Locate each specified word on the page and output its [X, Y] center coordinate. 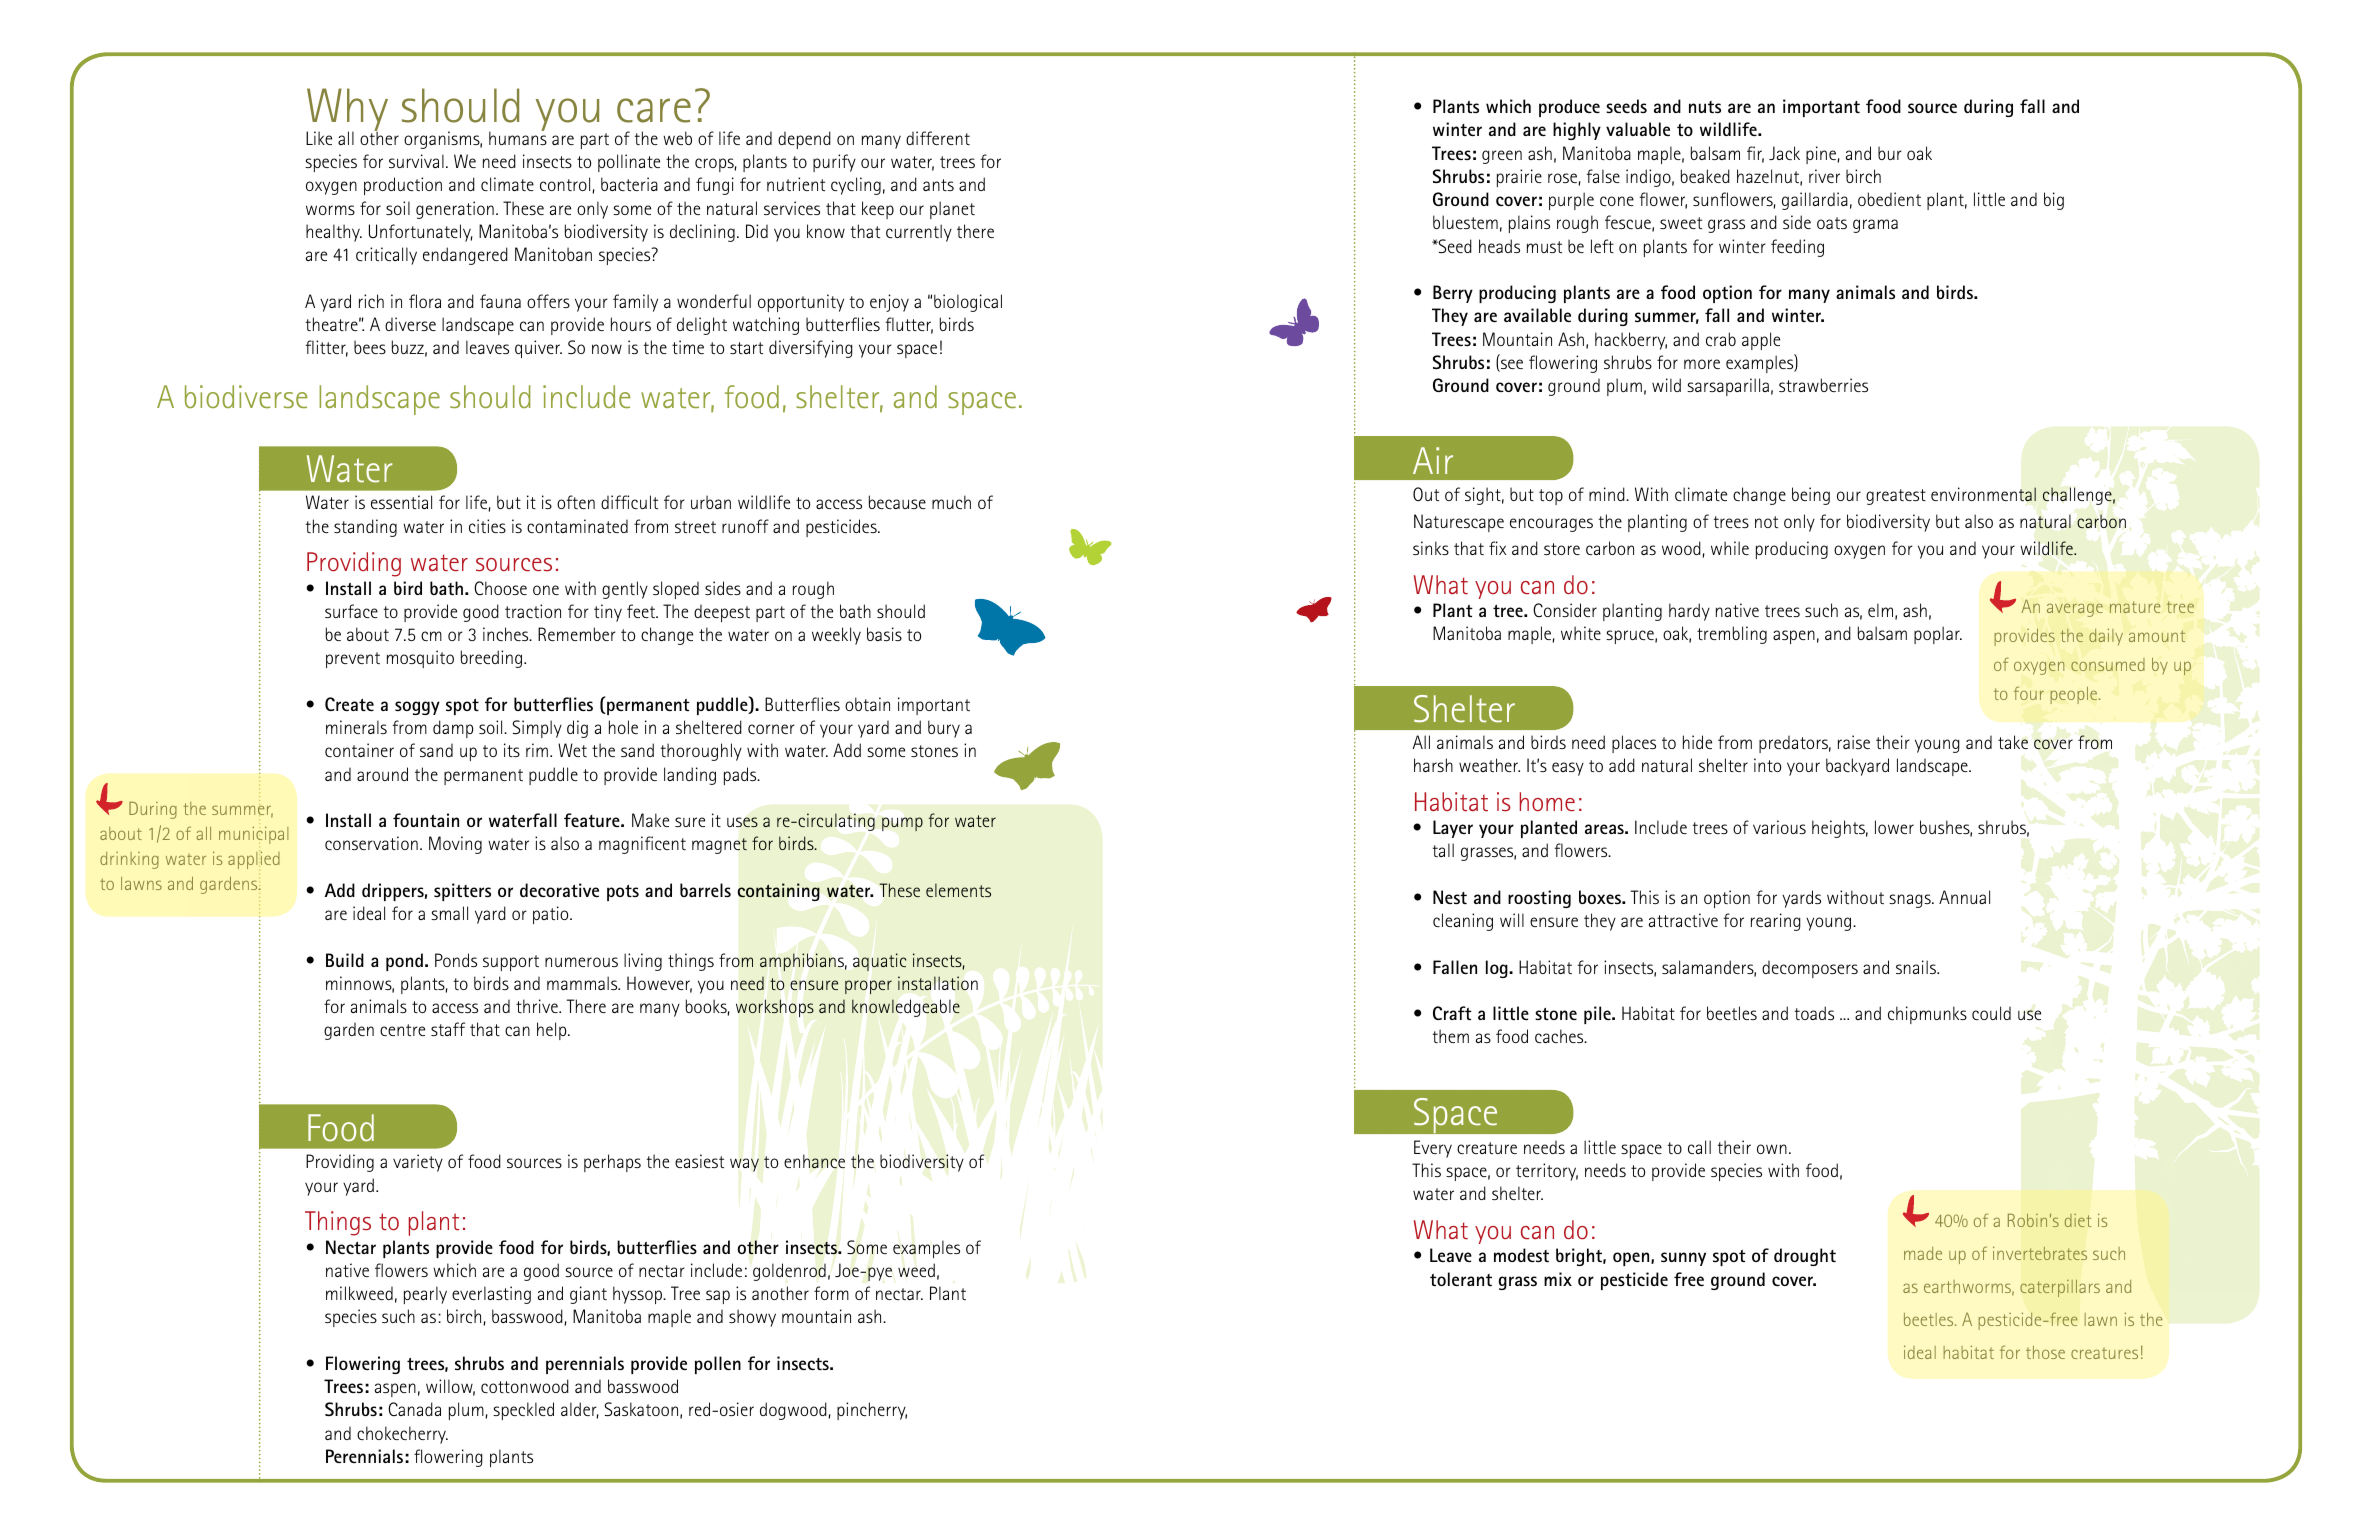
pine [1821, 155]
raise [1854, 742]
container [359, 750]
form [831, 1293]
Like [319, 138]
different [938, 138]
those [2045, 1352]
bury [944, 729]
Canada [414, 1409]
